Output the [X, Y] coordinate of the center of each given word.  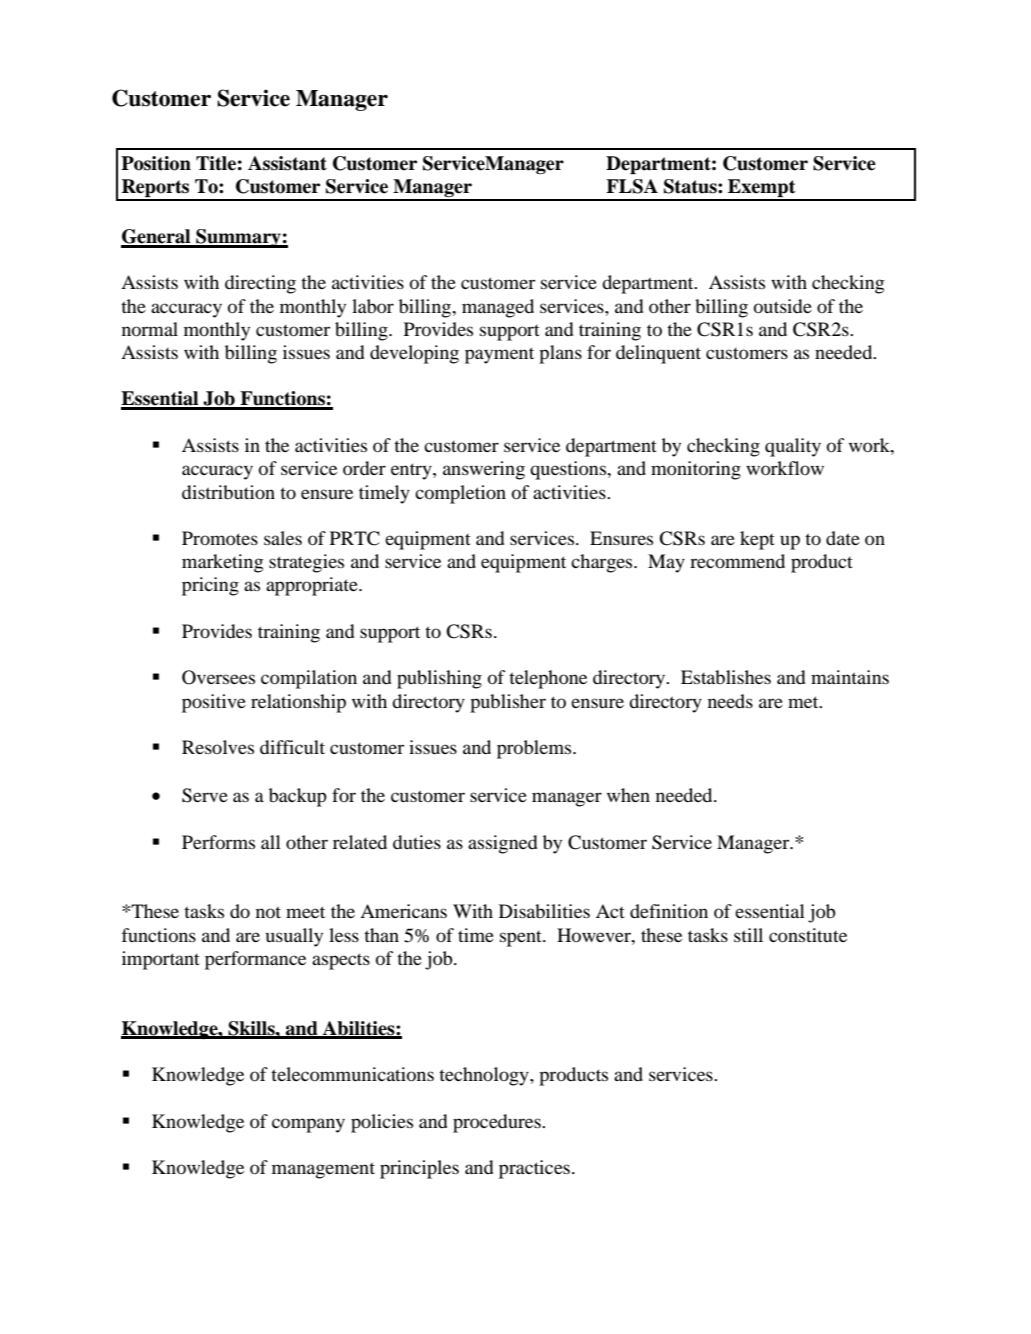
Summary [238, 238]
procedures [498, 1123]
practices [534, 1169]
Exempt [762, 189]
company [308, 1125]
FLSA [632, 186]
